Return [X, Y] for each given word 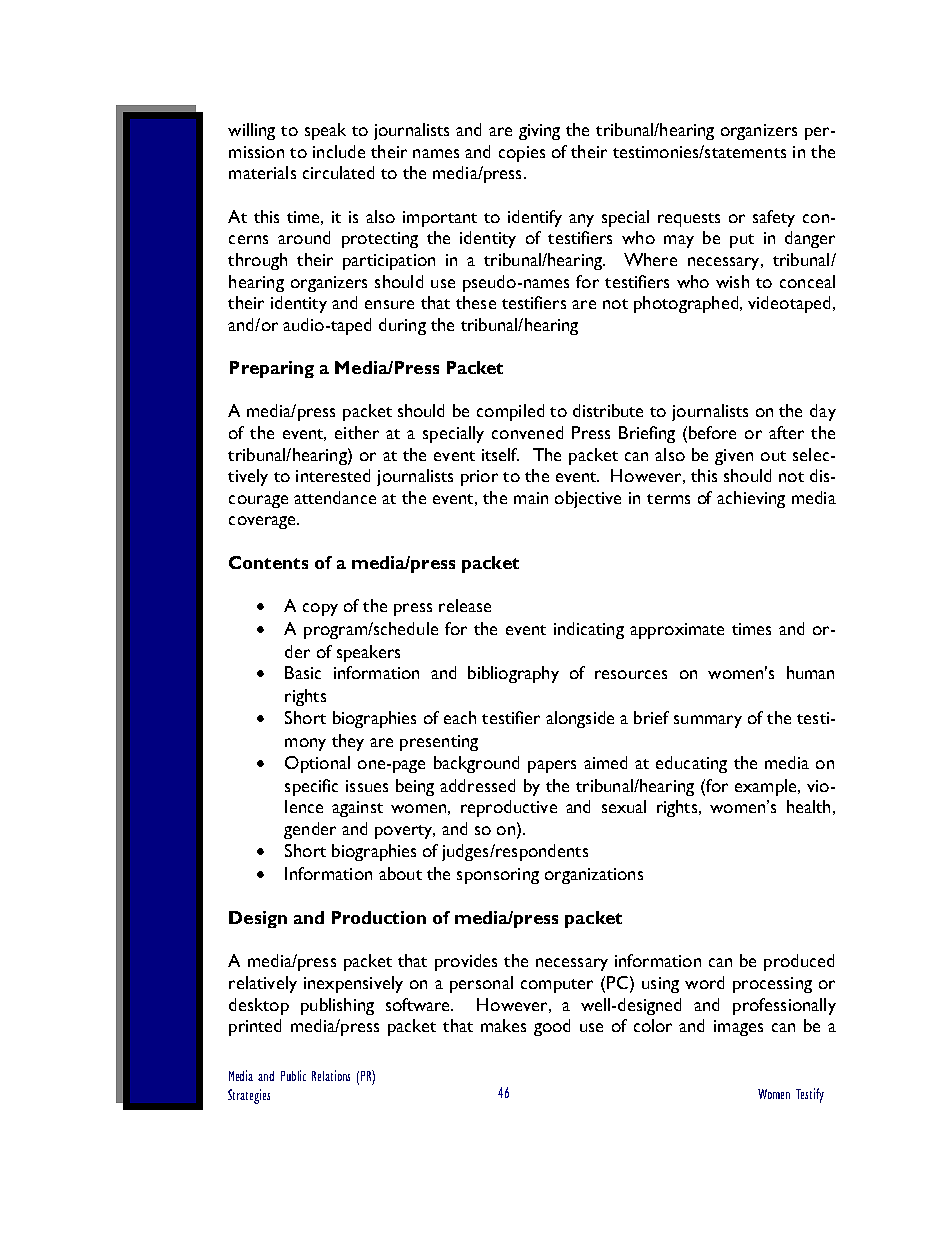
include [339, 151]
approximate [677, 631]
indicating [589, 630]
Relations [331, 1075]
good [552, 1027]
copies [522, 154]
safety [774, 218]
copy [320, 609]
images [738, 1028]
